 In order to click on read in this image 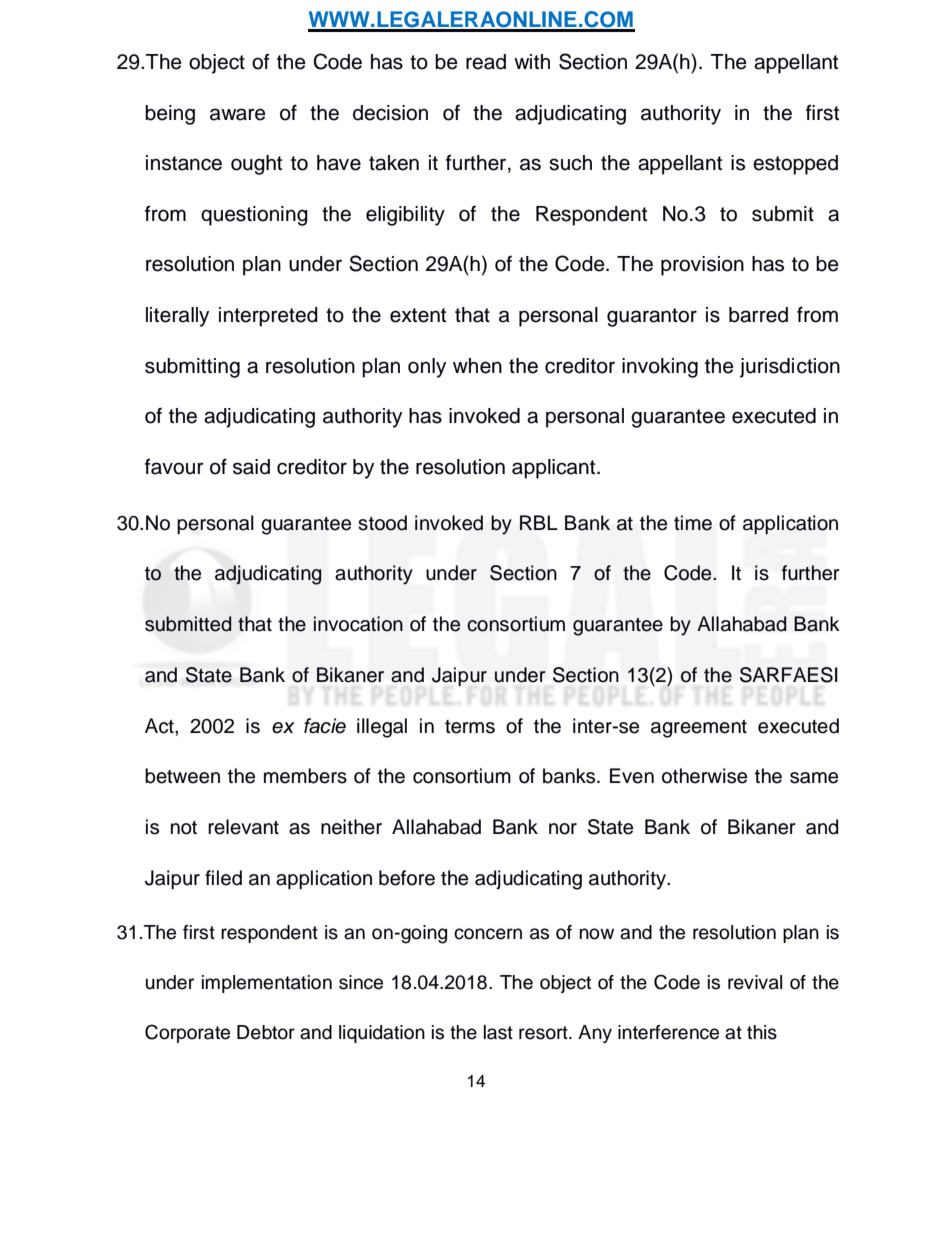, I will do `click(486, 62)`.
